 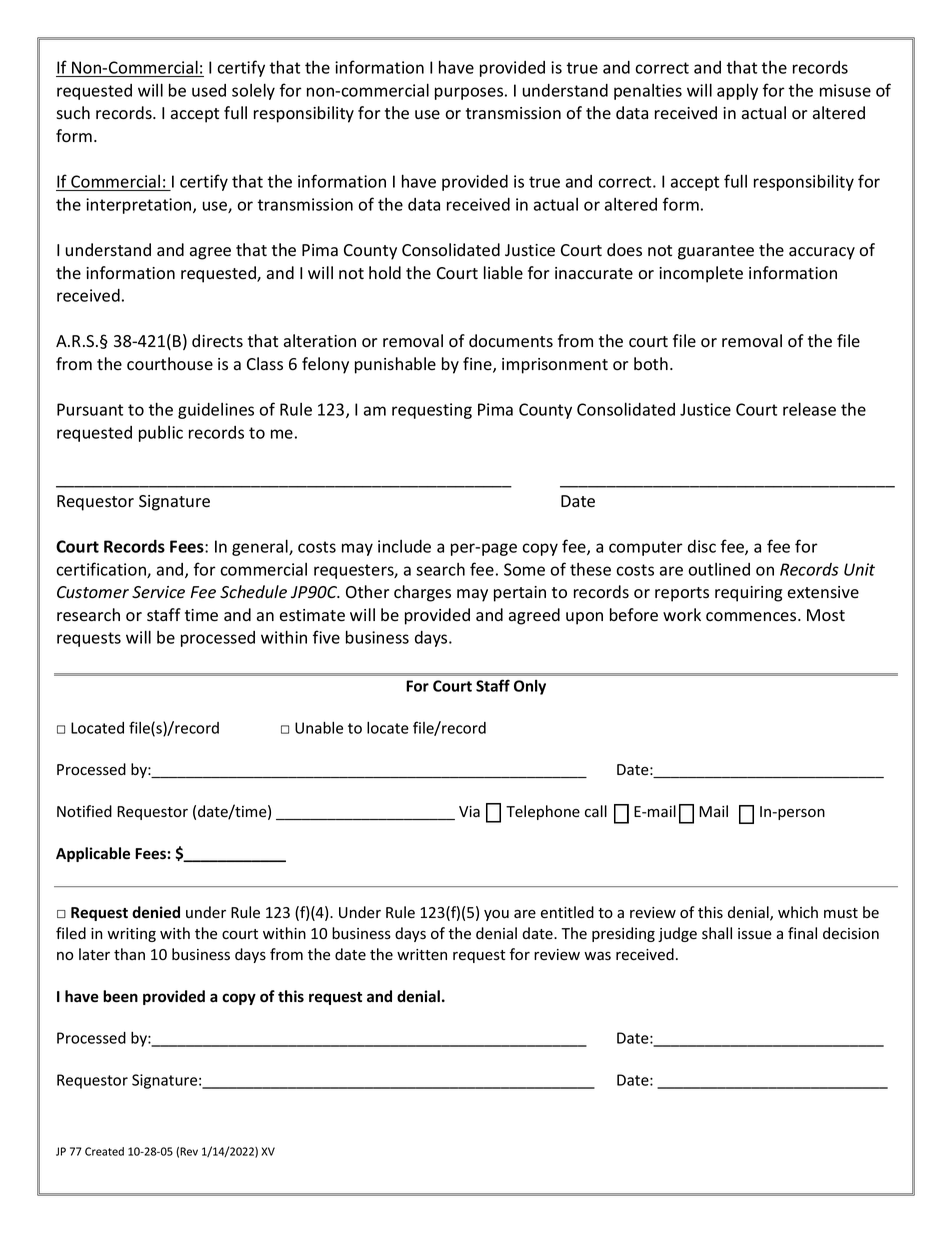 I want to click on penalties, so click(x=648, y=92).
